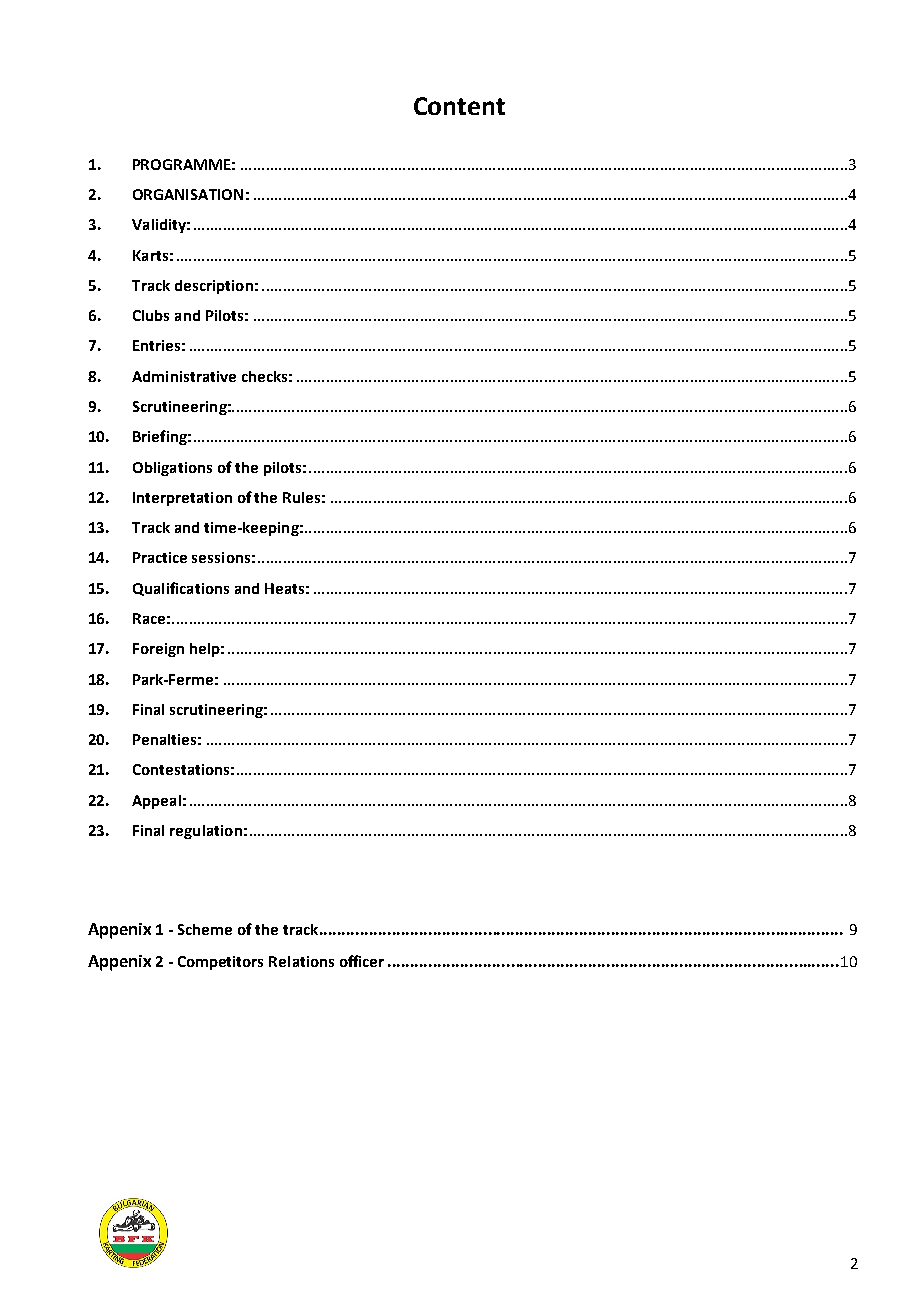 The image size is (924, 1308). Describe the element at coordinates (181, 589) in the document. I see `Qualifications` at that location.
